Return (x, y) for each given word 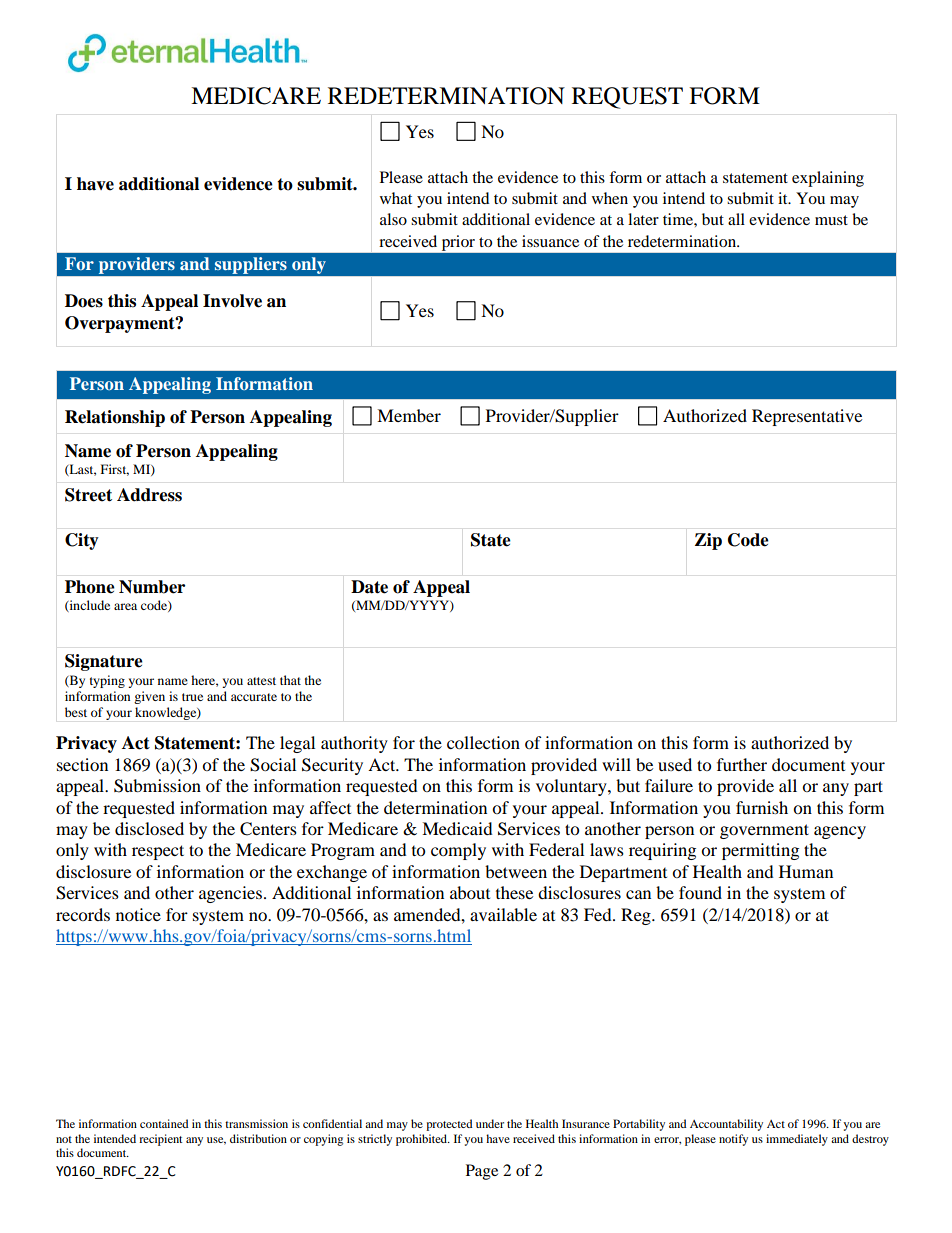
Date (369, 587)
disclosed (149, 828)
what (396, 198)
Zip (708, 541)
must (831, 220)
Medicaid (457, 828)
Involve (232, 301)
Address (149, 495)
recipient (161, 1140)
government (764, 831)
